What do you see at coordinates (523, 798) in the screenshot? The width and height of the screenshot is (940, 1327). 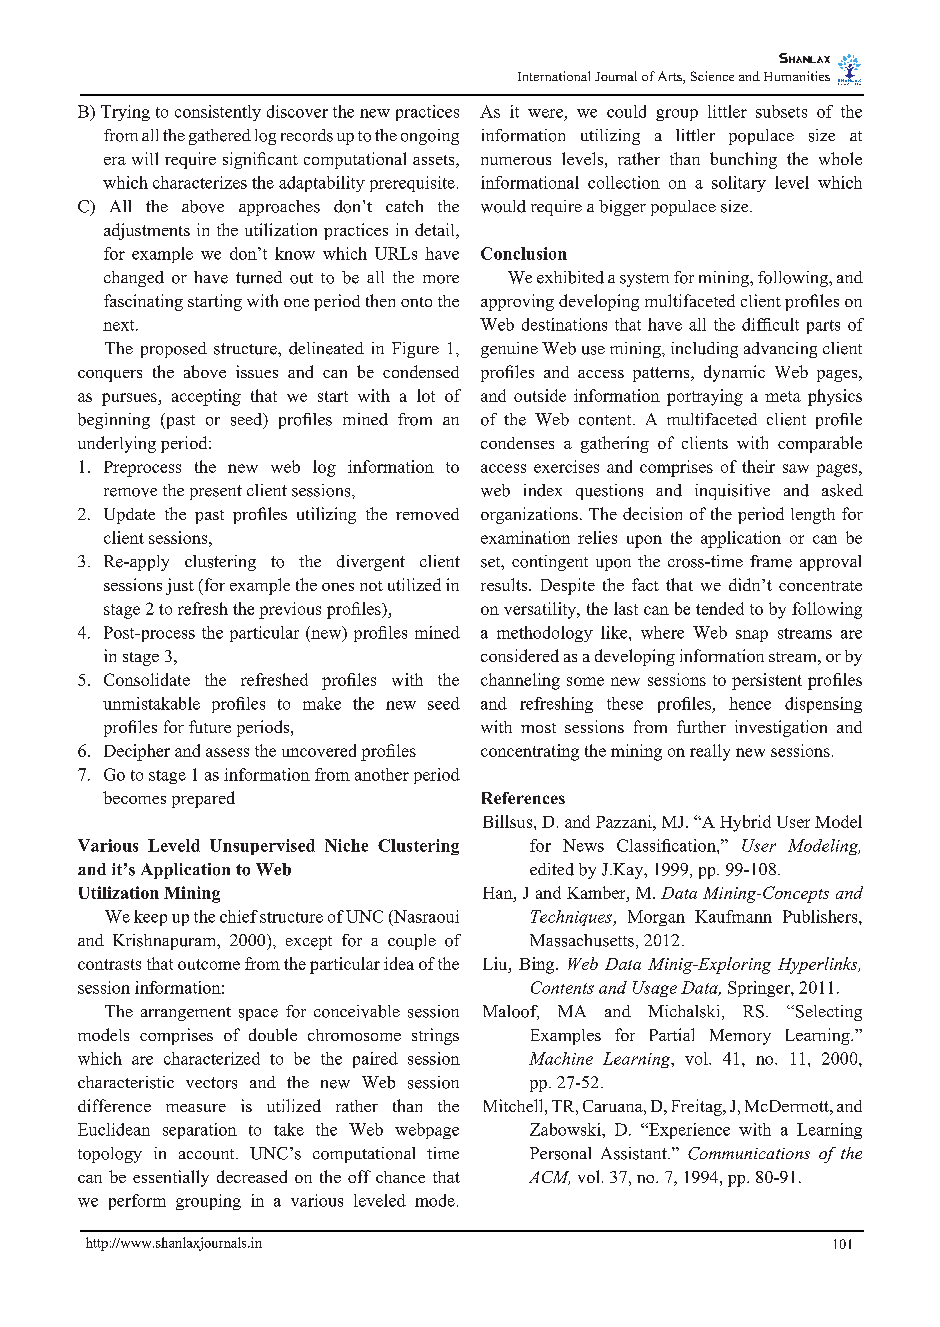 I see `References` at bounding box center [523, 798].
